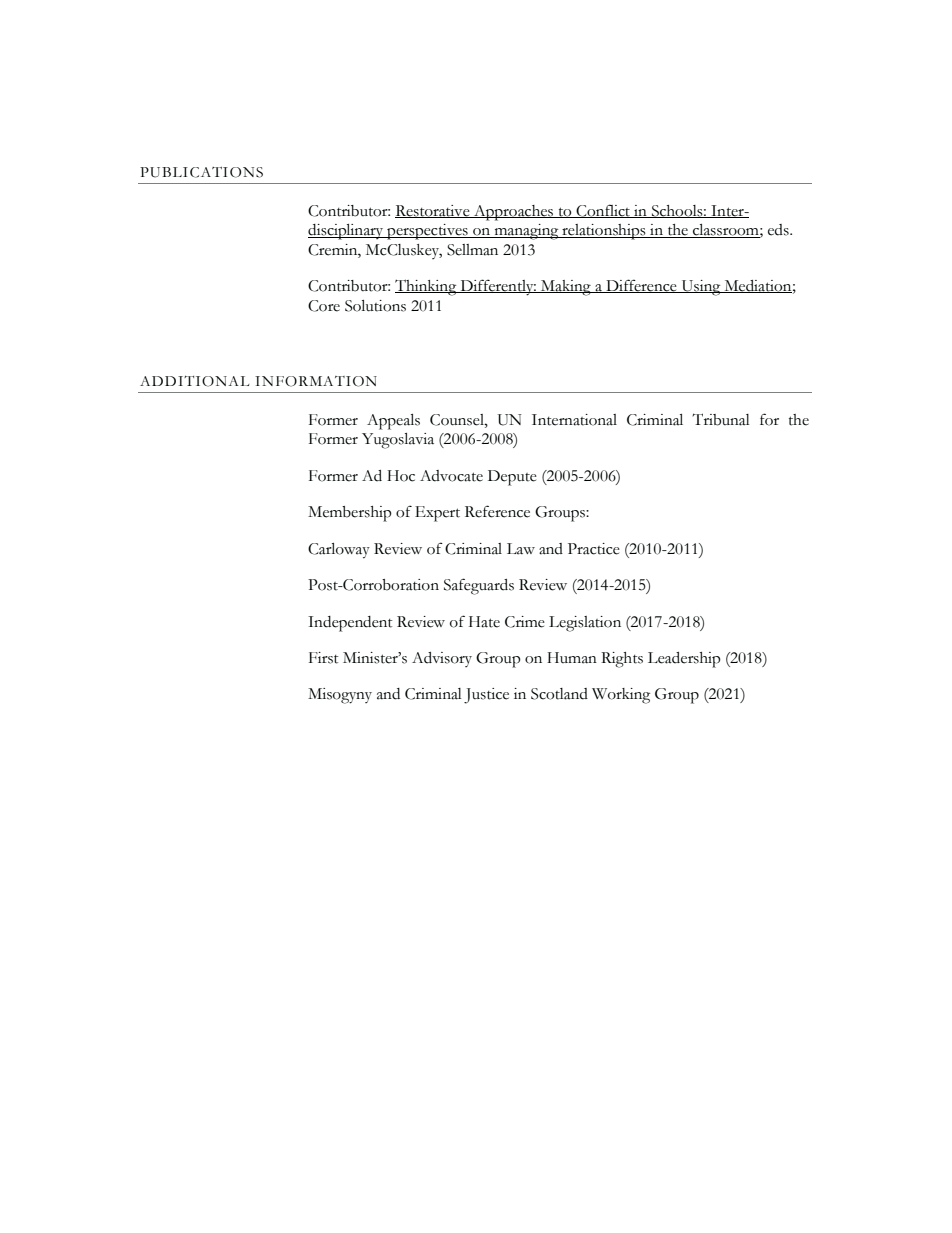 Image resolution: width=952 pixels, height=1233 pixels. I want to click on eds, so click(779, 230).
